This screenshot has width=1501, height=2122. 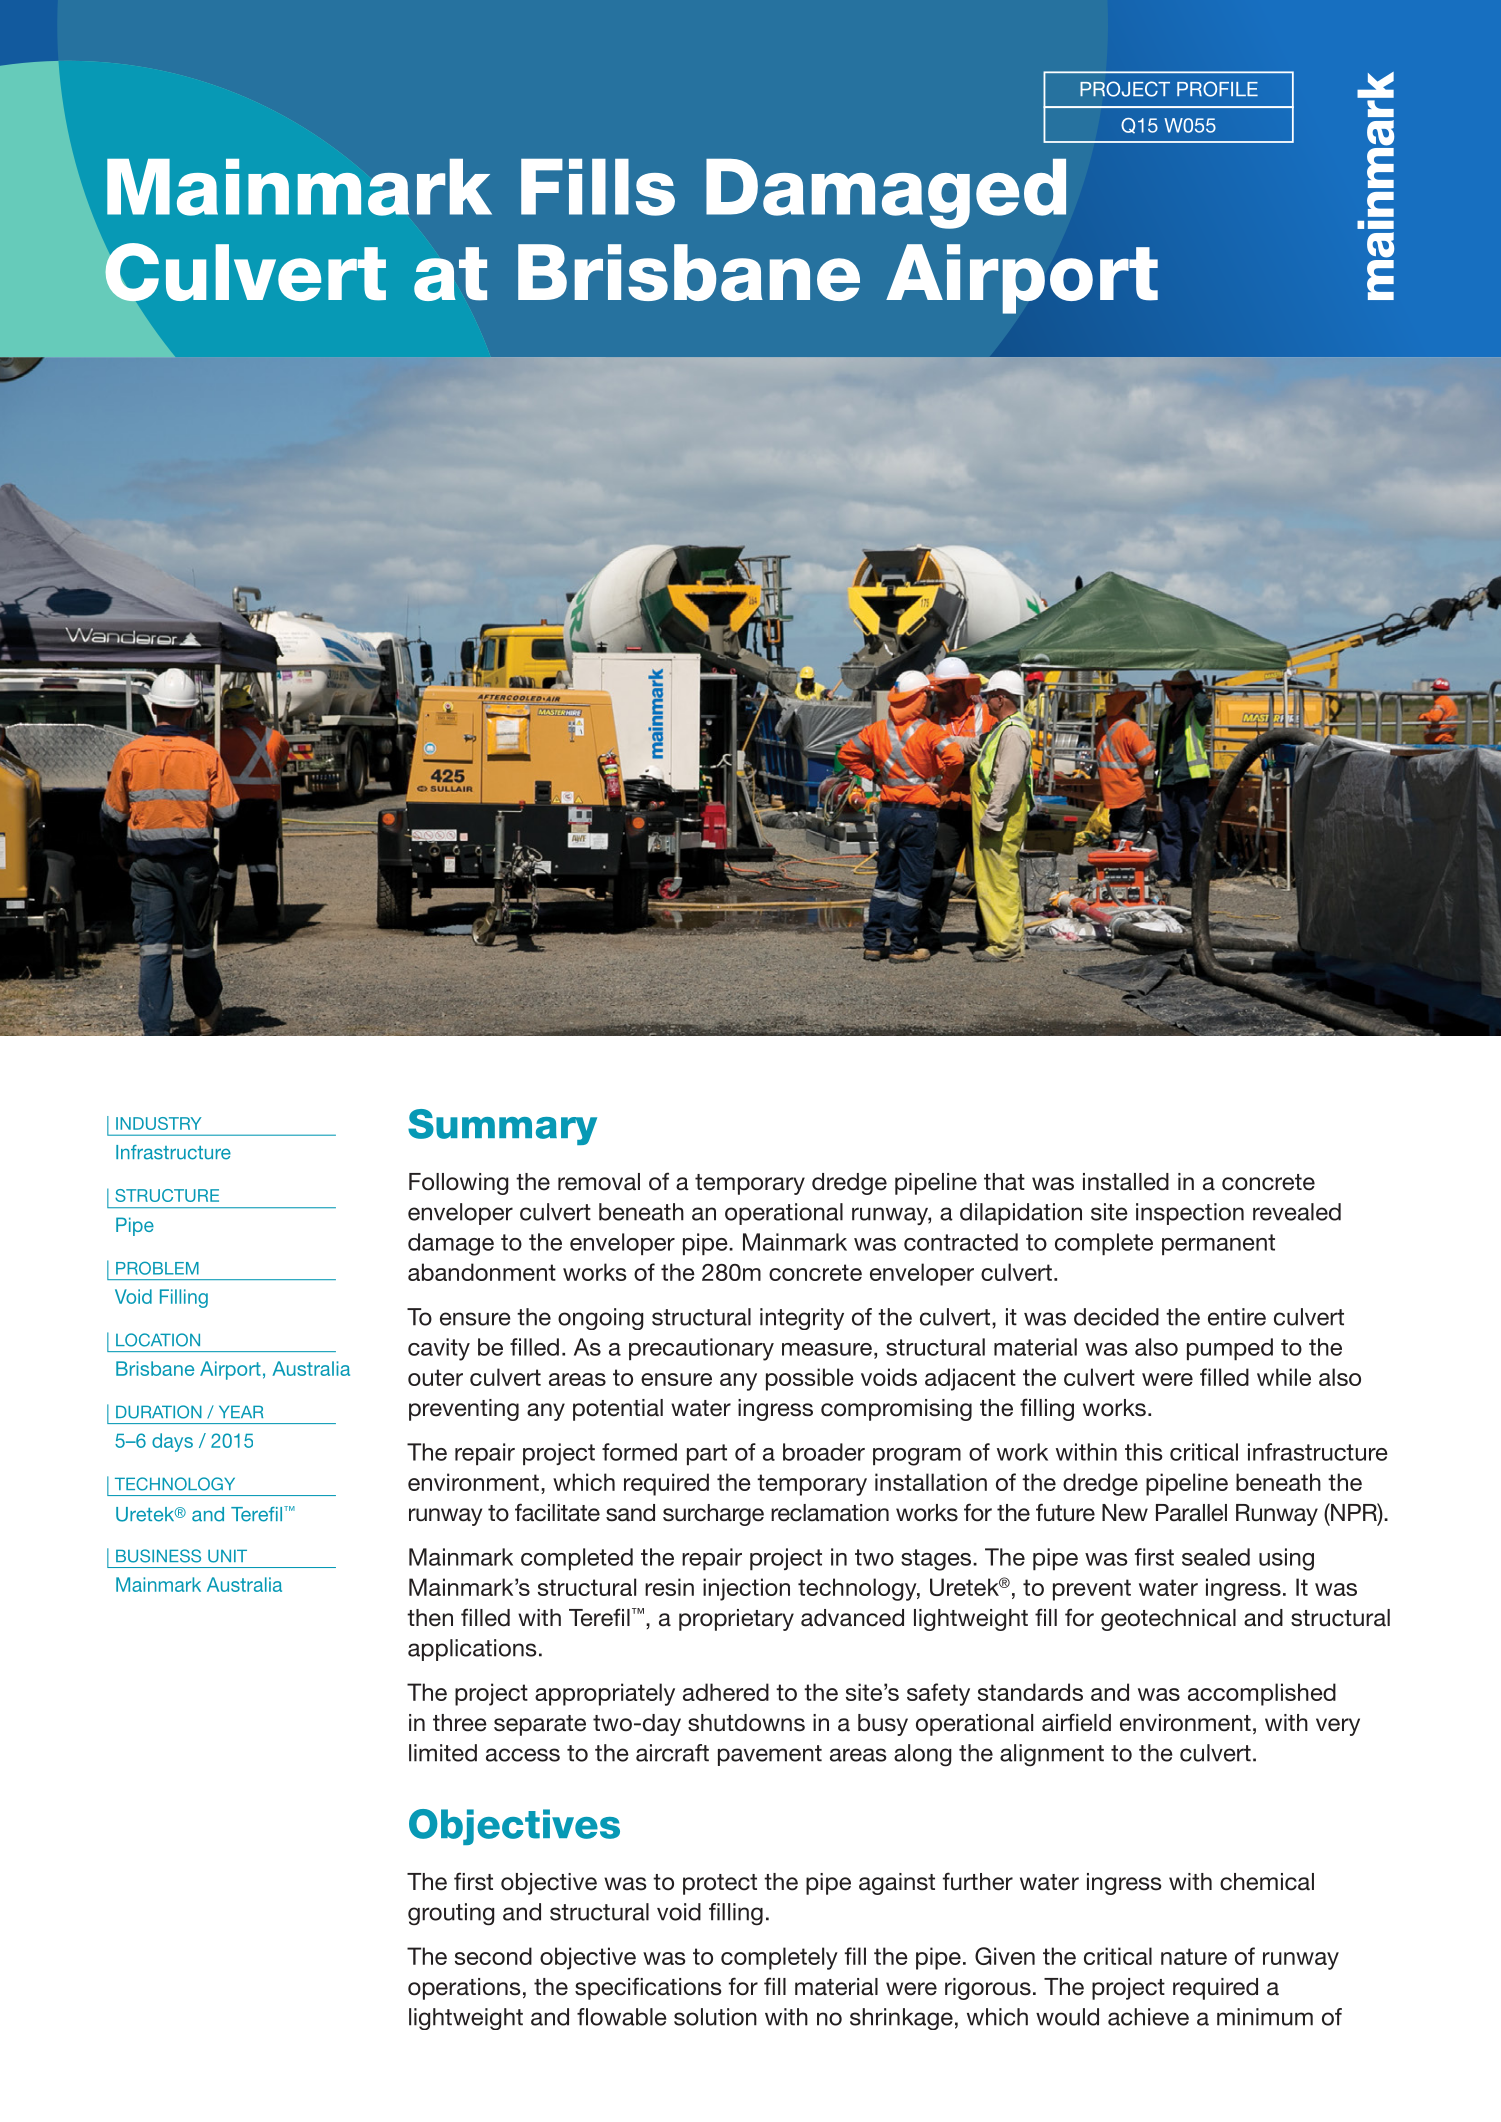 What do you see at coordinates (1191, 1513) in the screenshot?
I see `Parallel` at bounding box center [1191, 1513].
